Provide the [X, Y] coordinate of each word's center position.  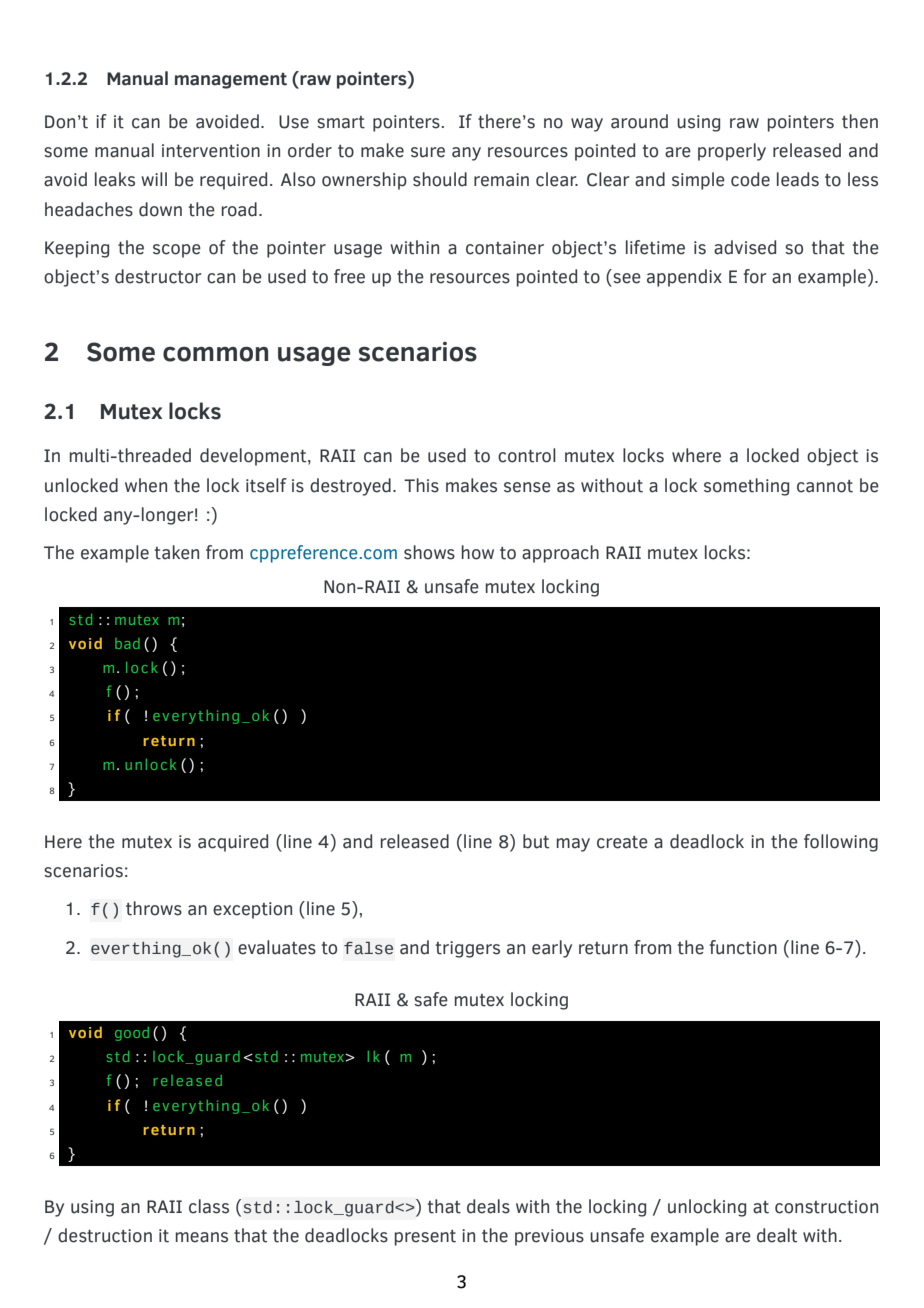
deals [488, 1206]
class [209, 1206]
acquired [233, 843]
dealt [777, 1235]
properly [732, 152]
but [536, 841]
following [841, 843]
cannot [825, 486]
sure [428, 152]
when [146, 485]
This [421, 485]
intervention [211, 151]
